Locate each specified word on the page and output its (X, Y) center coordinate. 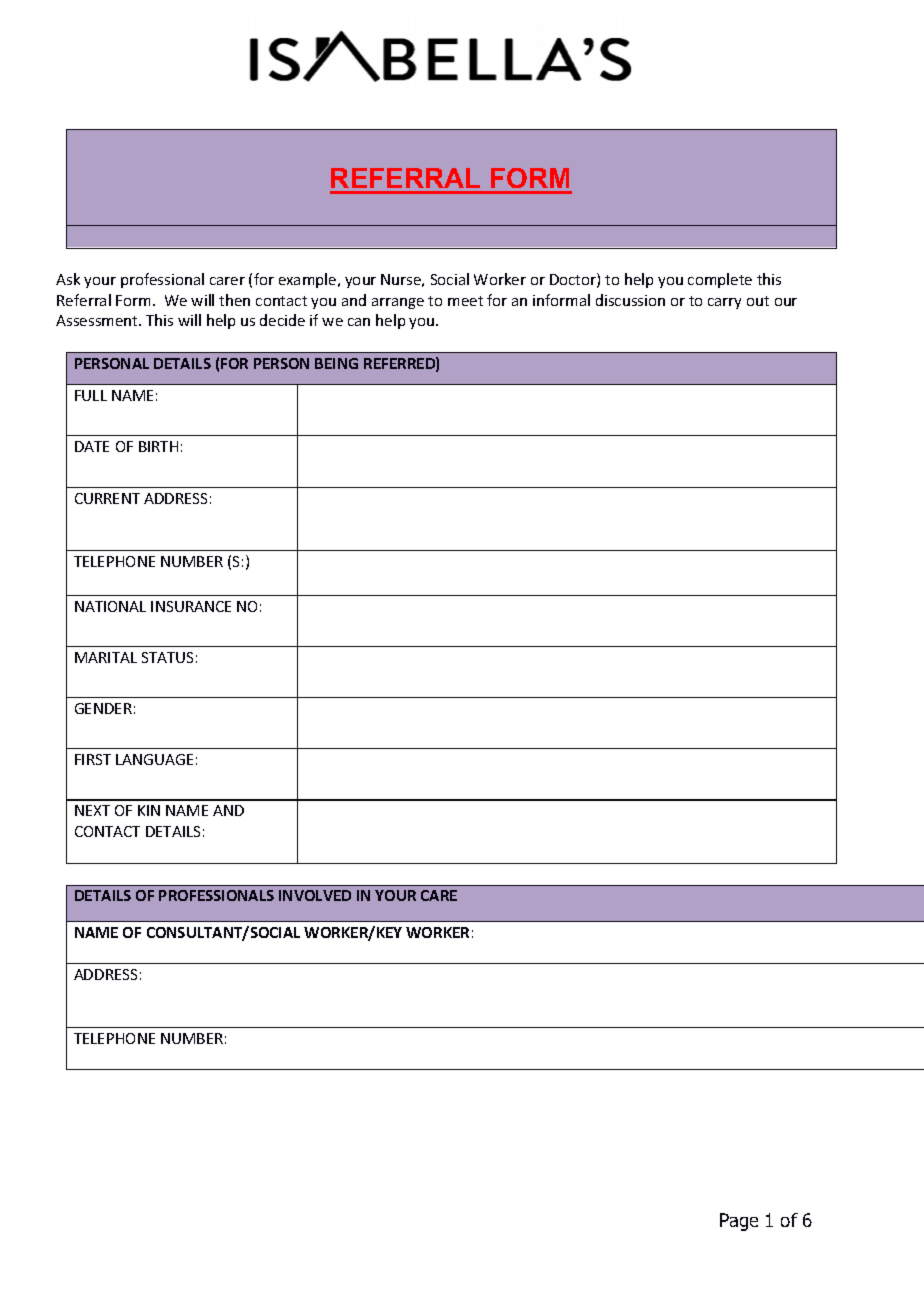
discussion (630, 300)
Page (739, 1222)
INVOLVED (315, 895)
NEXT (92, 810)
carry (724, 303)
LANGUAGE (154, 759)
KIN (149, 810)
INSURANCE (191, 606)
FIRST (93, 759)
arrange (398, 303)
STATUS (167, 657)
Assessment (98, 320)
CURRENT (107, 498)
